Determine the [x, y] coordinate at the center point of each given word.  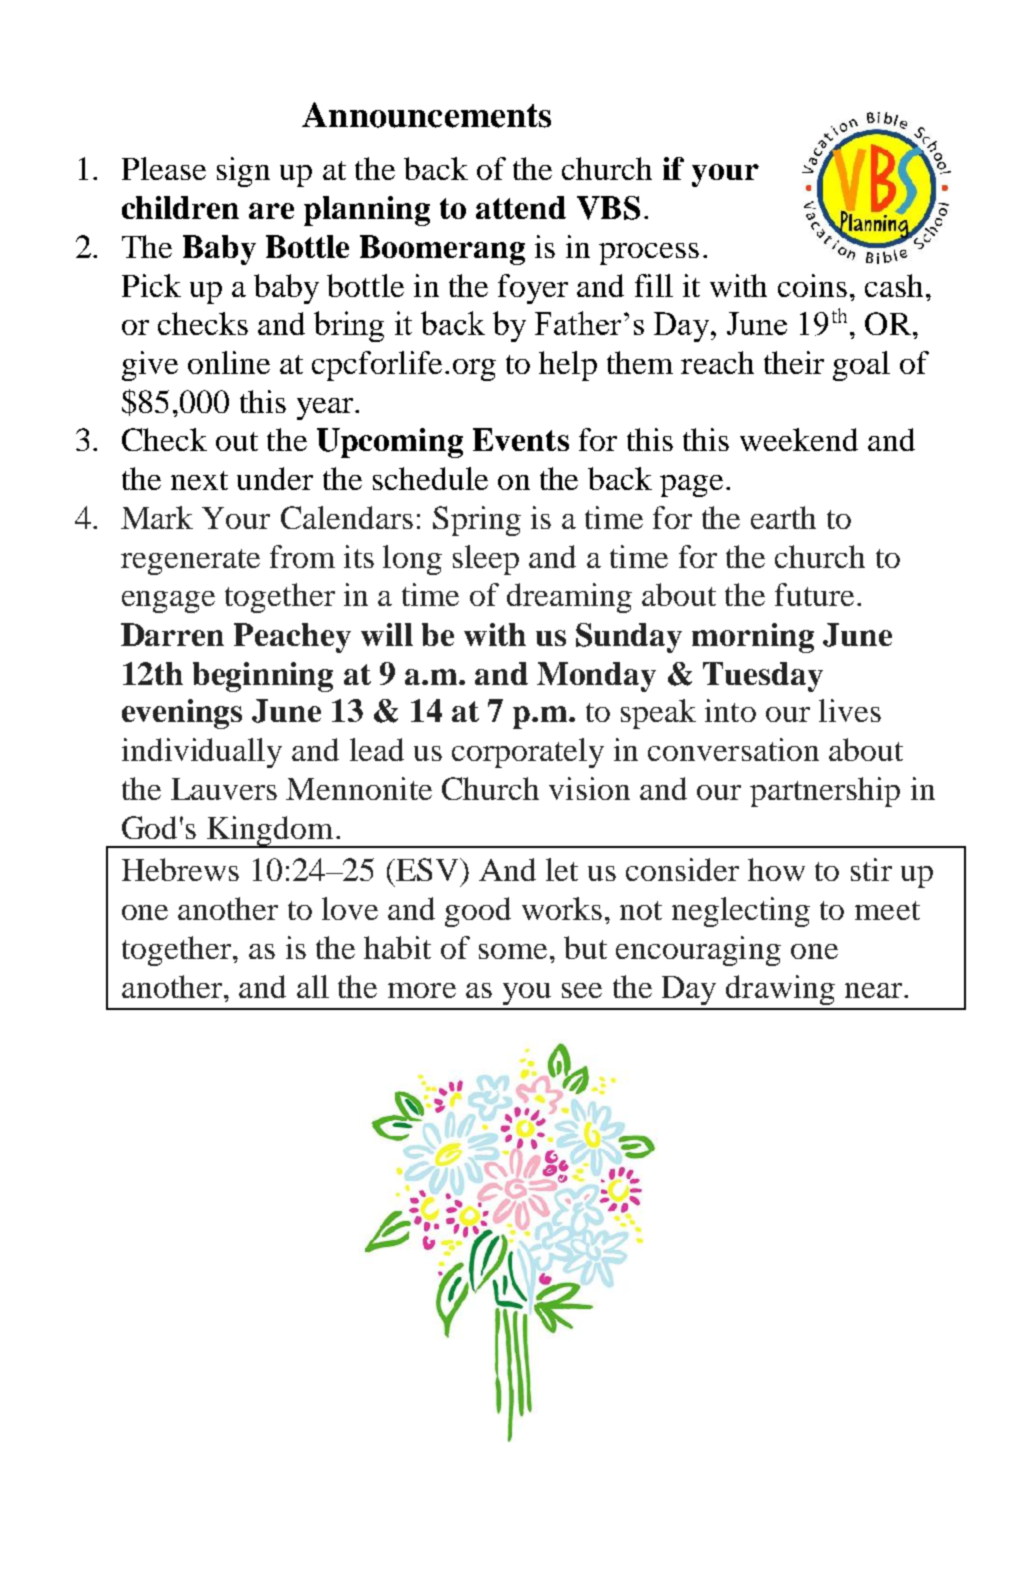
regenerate [190, 562]
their [794, 362]
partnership [825, 792]
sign [243, 172]
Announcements [426, 115]
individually [202, 753]
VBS [608, 208]
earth [783, 517]
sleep [486, 560]
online [229, 362]
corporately [528, 753]
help [568, 366]
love [350, 908]
